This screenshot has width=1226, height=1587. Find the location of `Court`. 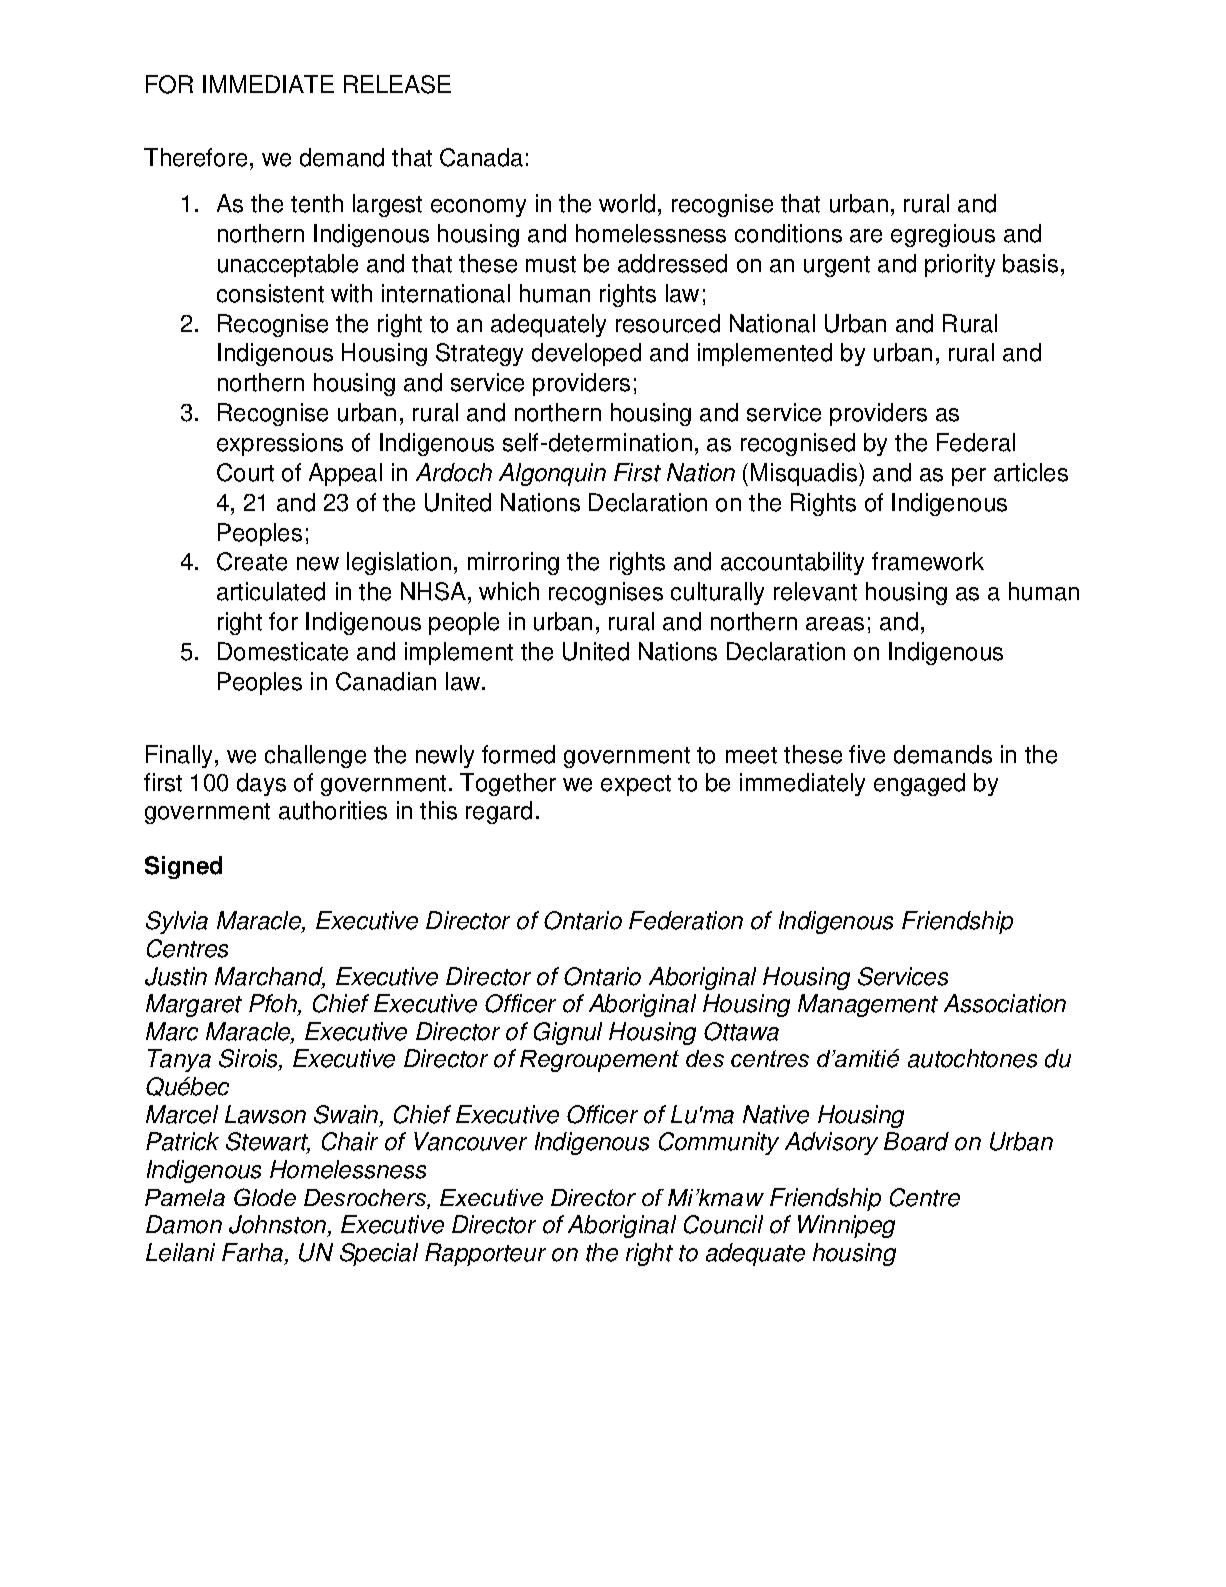

Court is located at coordinates (245, 472).
